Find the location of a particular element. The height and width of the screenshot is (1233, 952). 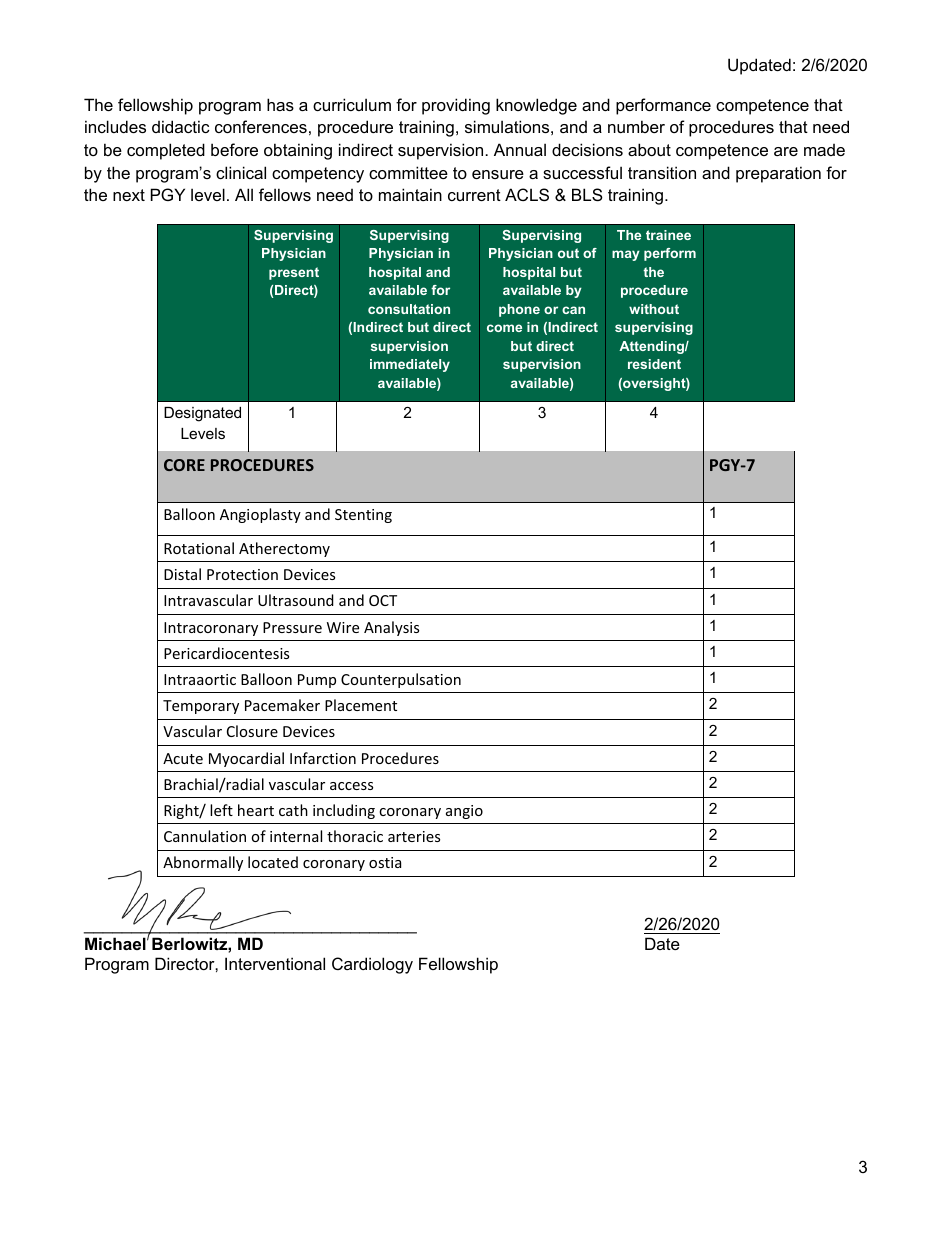

Designated is located at coordinates (202, 414).
